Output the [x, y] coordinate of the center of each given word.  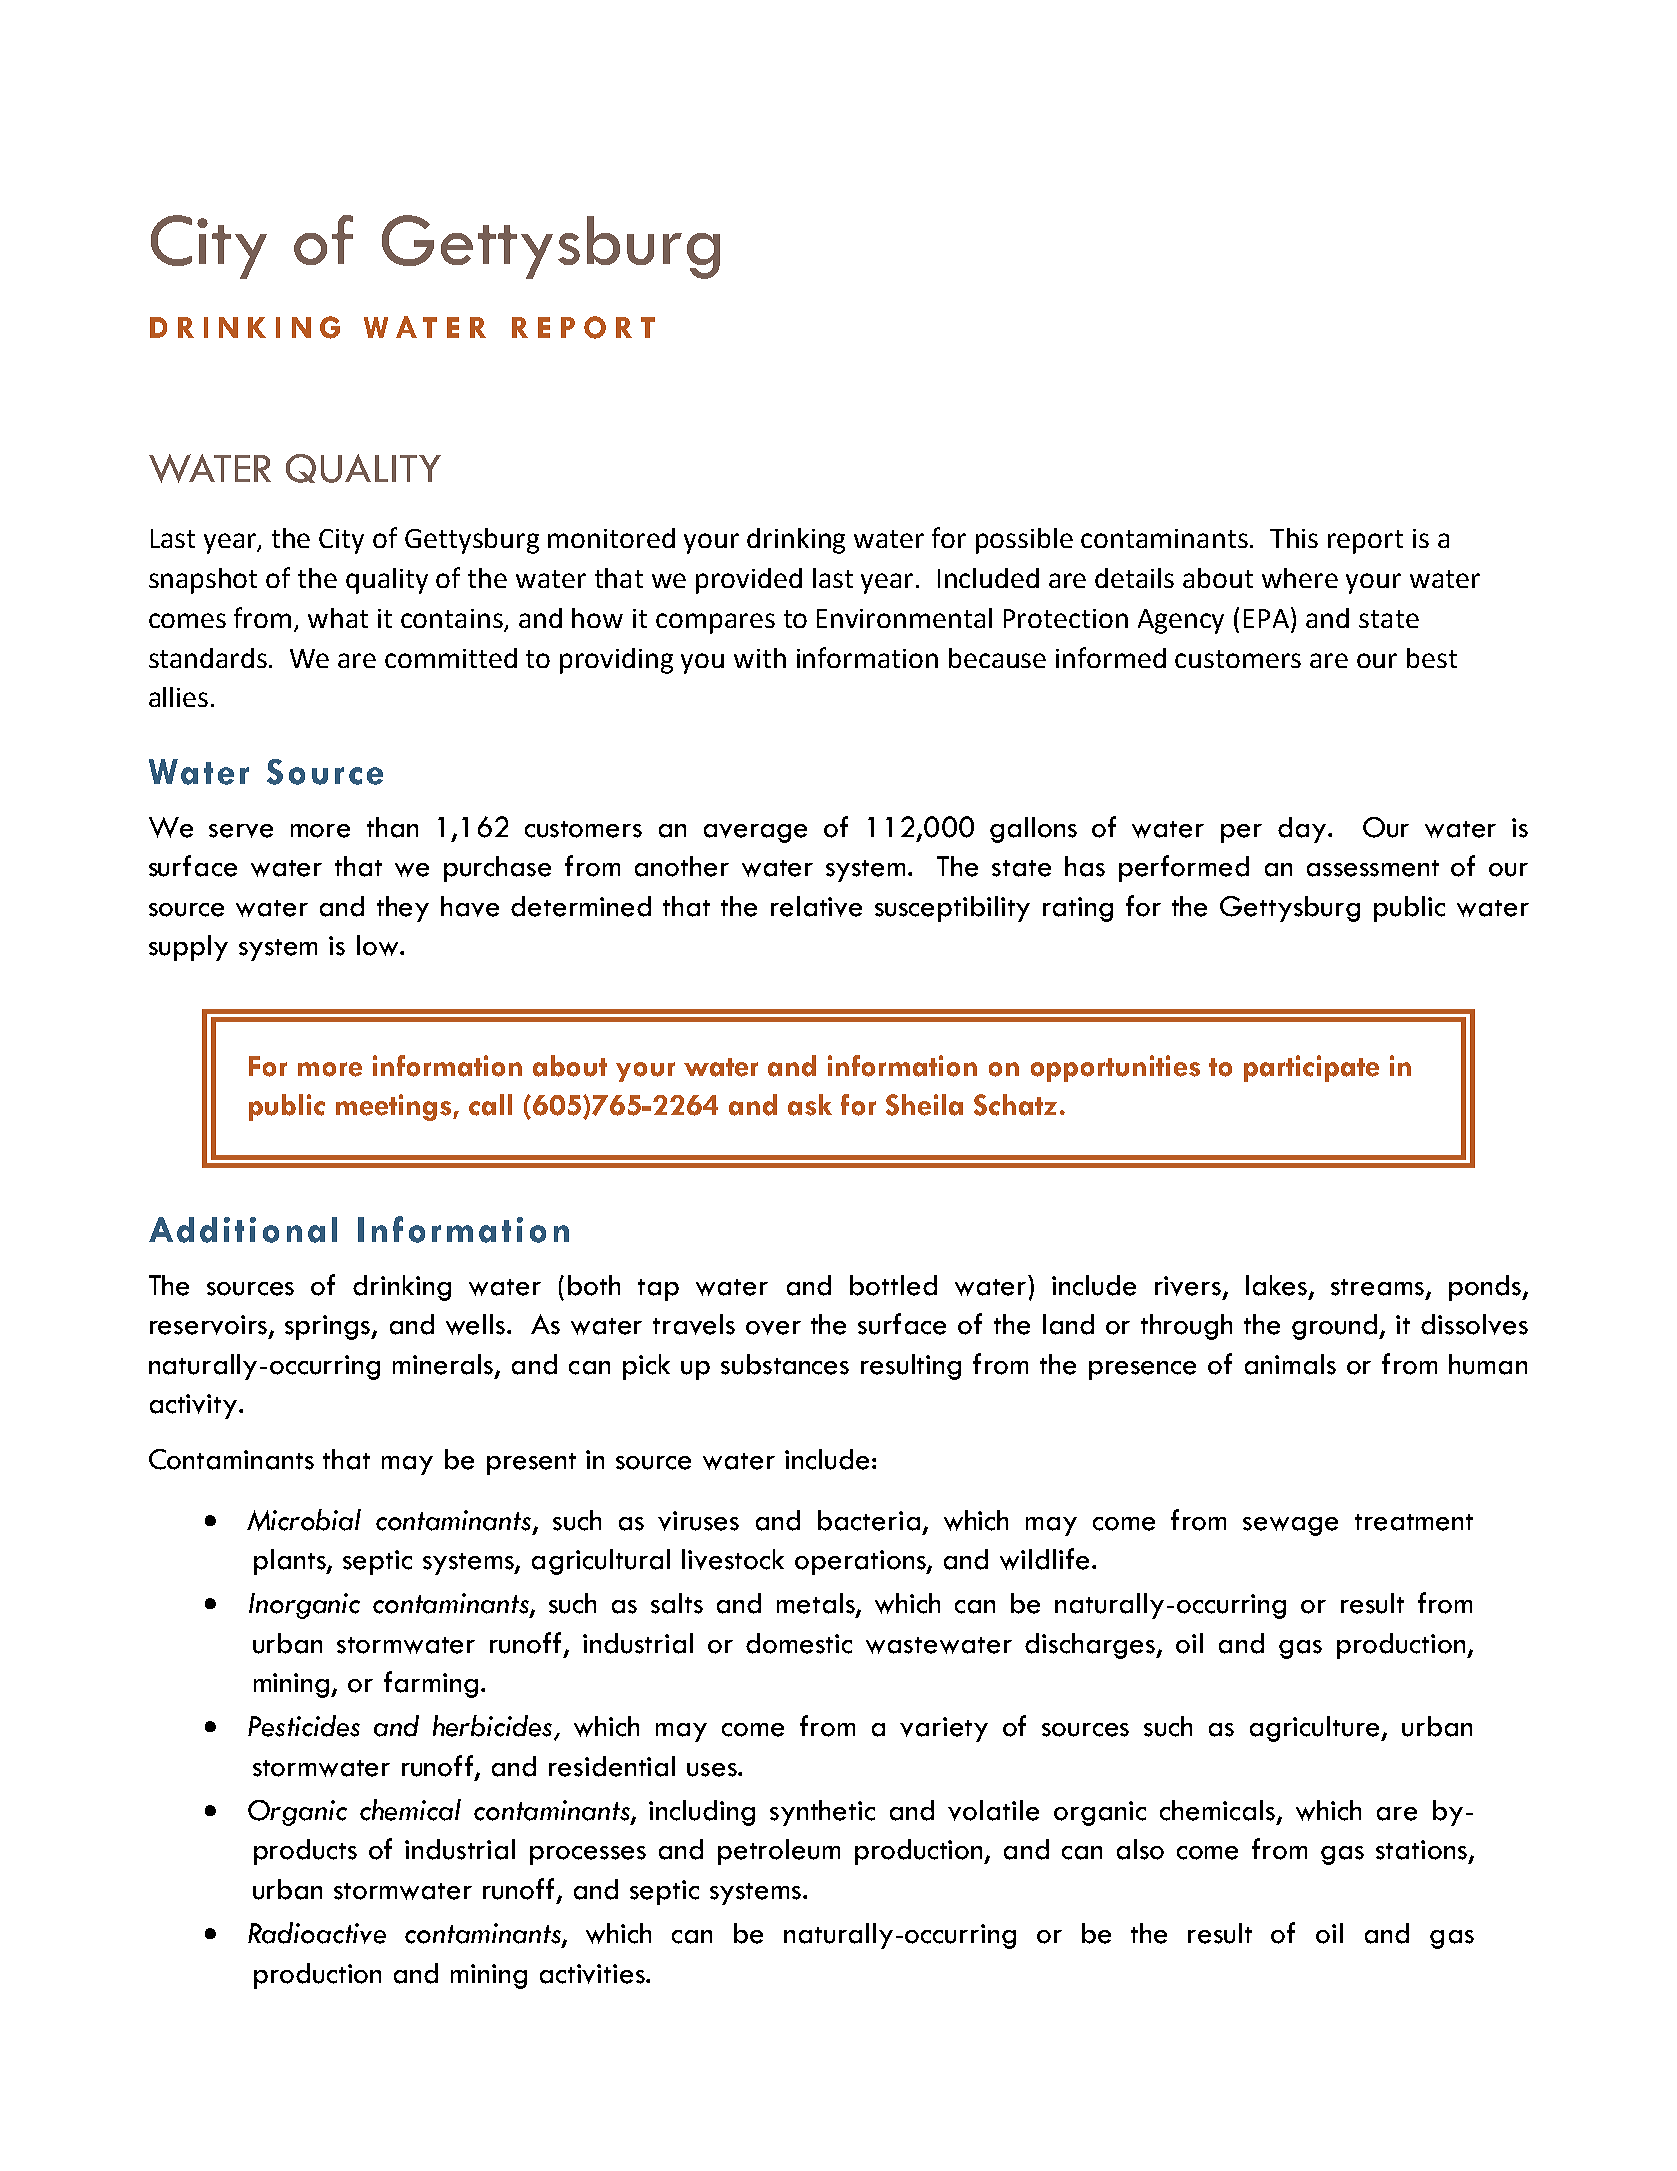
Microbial [304, 1520]
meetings [395, 1107]
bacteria [869, 1520]
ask [810, 1105]
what [338, 618]
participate [1311, 1068]
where [1300, 578]
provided [749, 581]
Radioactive [317, 1933]
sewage [1290, 1526]
